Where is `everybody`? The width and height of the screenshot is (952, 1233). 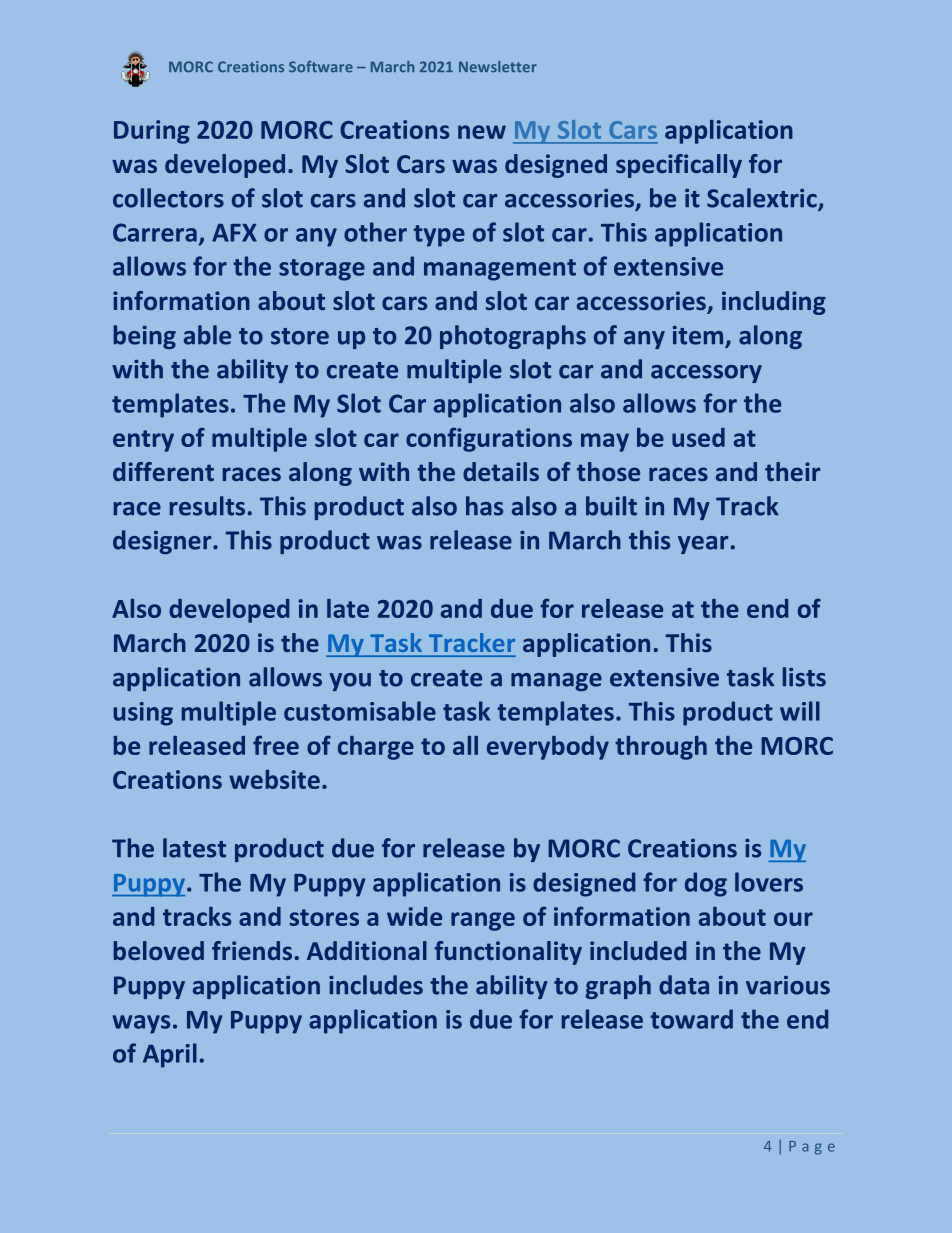
everybody is located at coordinates (548, 748).
